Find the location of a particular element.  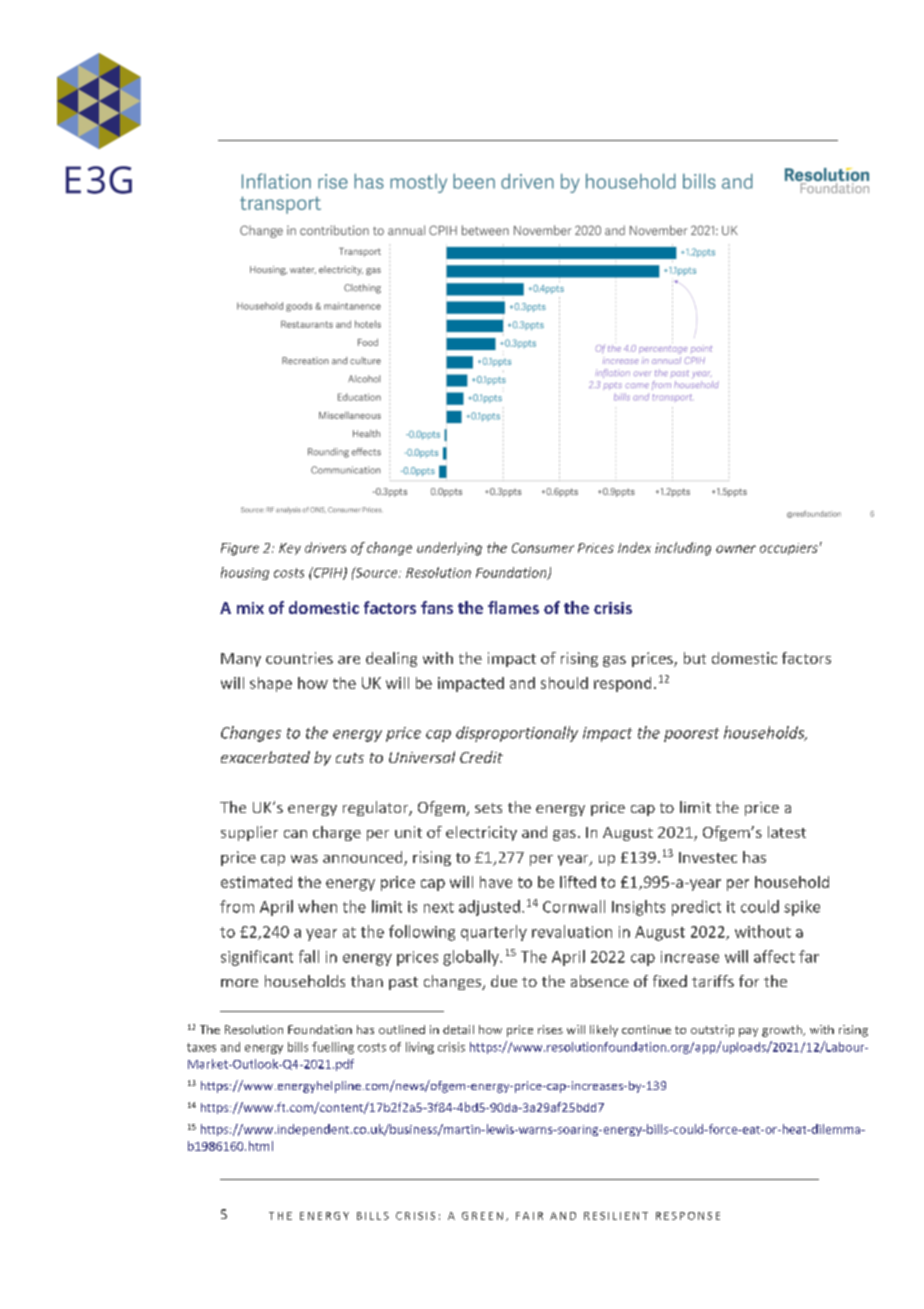

poorest is located at coordinates (691, 735).
